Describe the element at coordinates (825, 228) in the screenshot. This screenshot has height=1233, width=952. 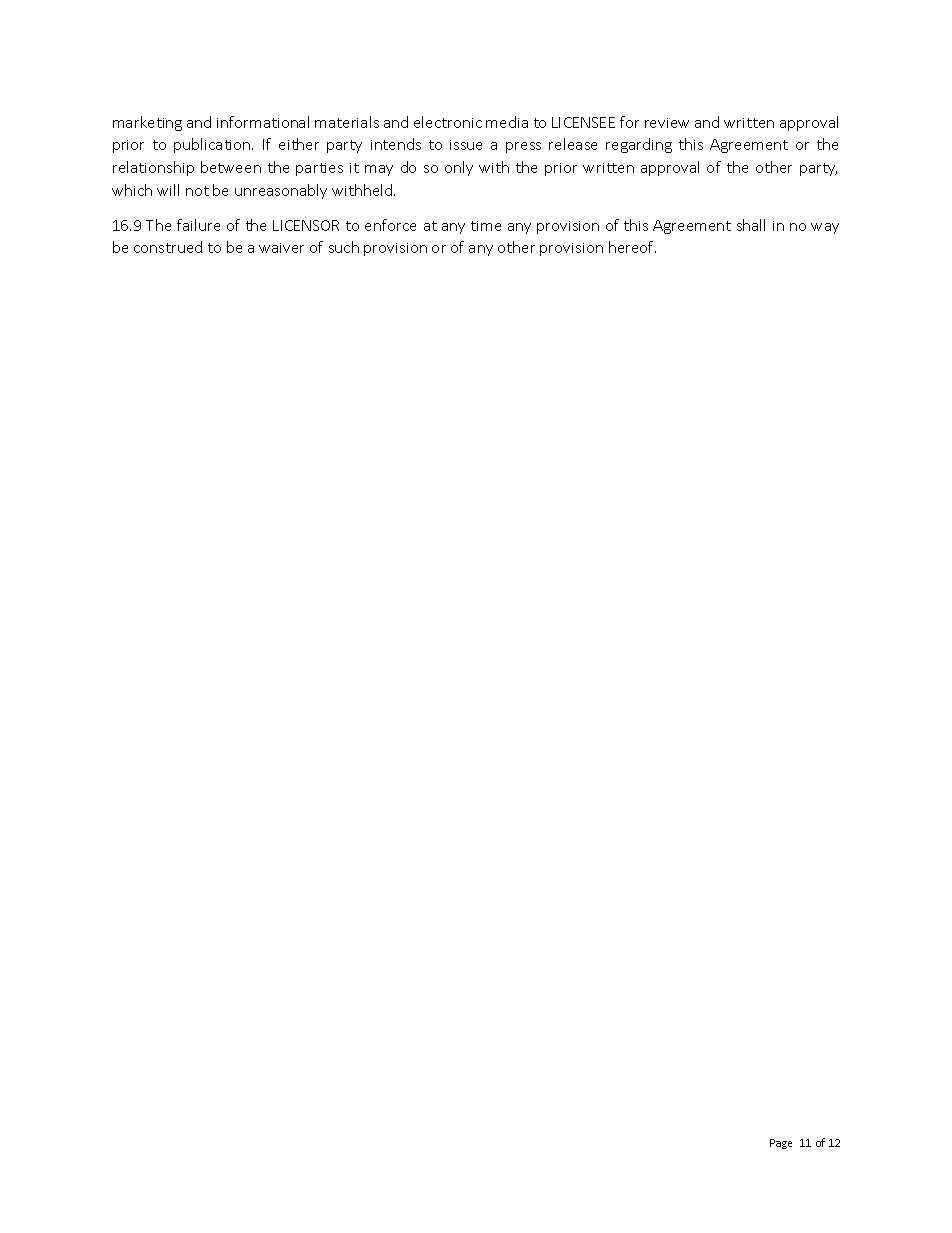
I see `way` at that location.
